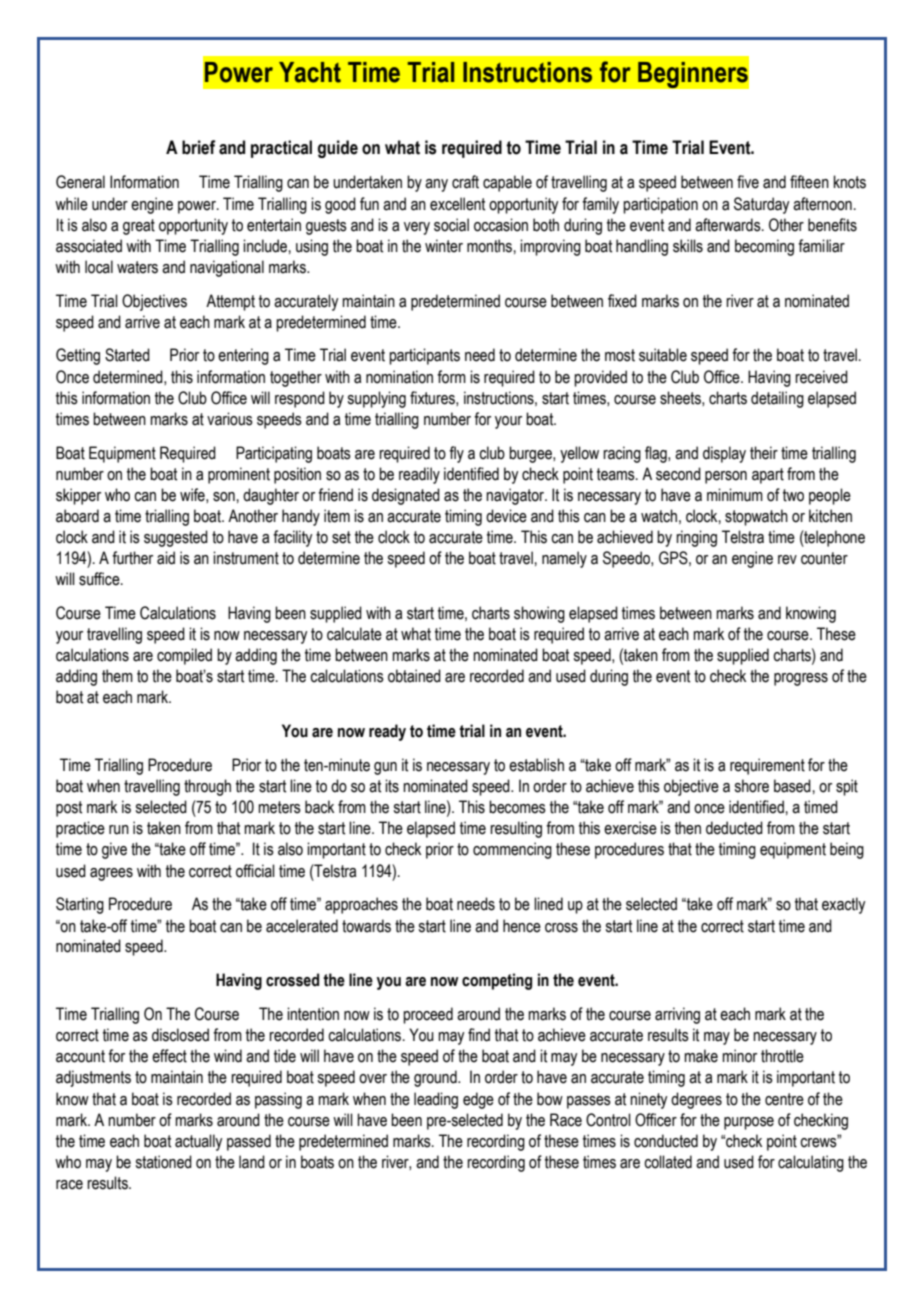 This page has height=1308, width=924. Describe the element at coordinates (230, 419) in the page. I see `various` at that location.
